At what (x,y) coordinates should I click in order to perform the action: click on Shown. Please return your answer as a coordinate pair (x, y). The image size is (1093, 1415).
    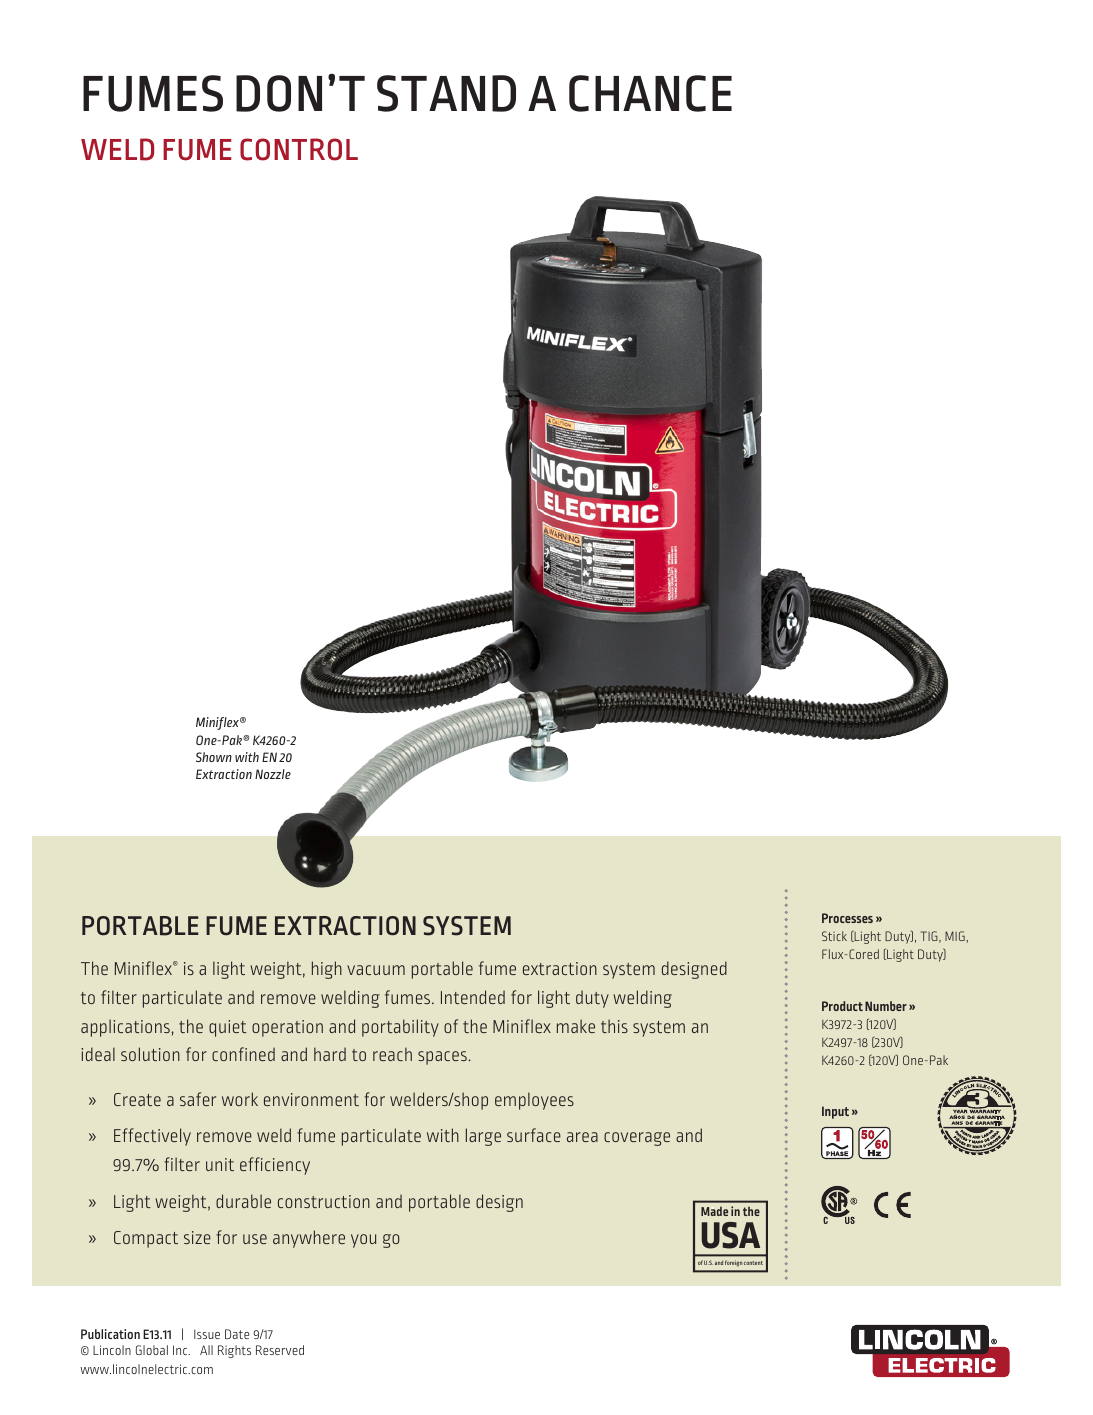
    Looking at the image, I should click on (214, 757).
